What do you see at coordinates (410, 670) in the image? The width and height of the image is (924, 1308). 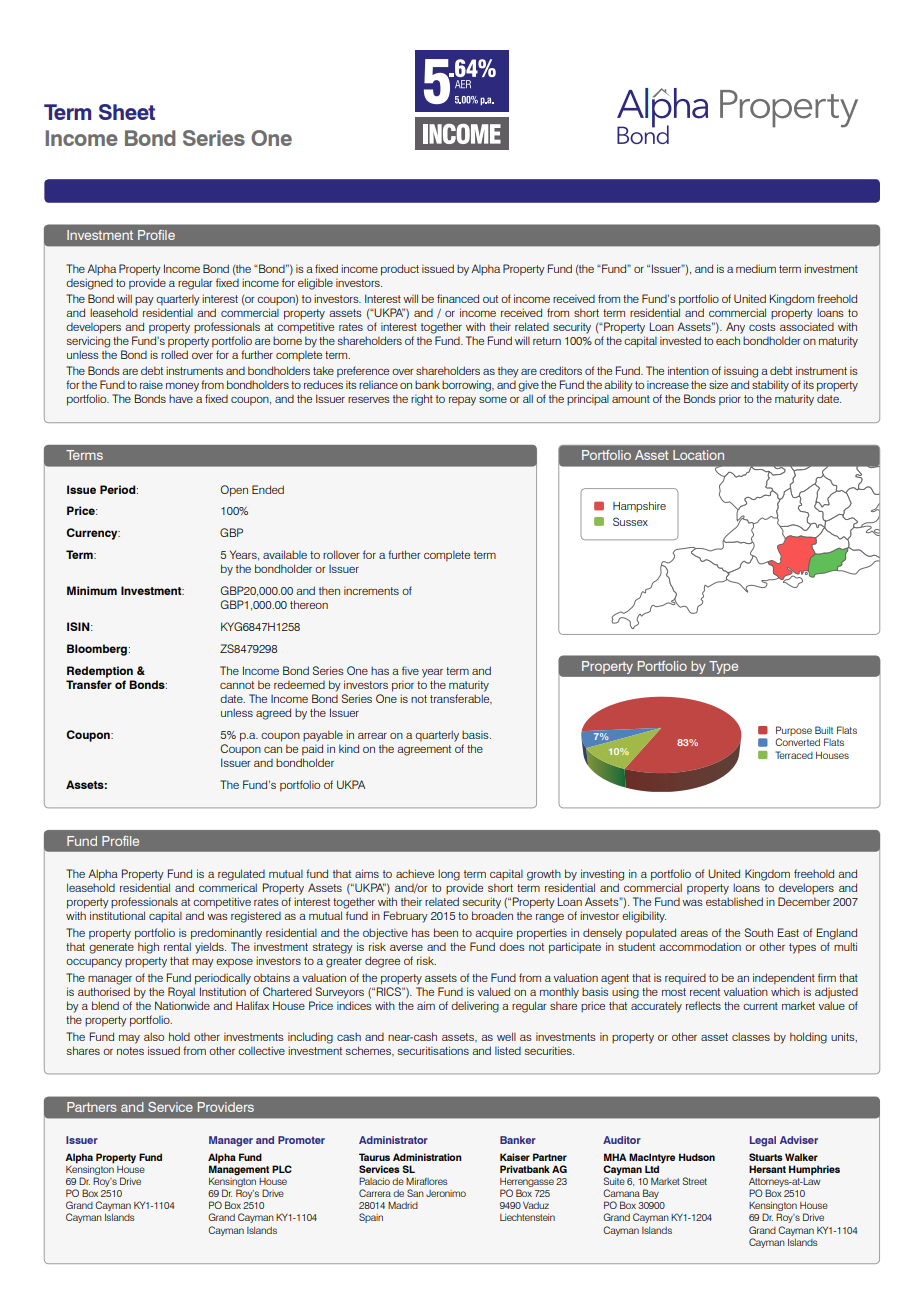 I see `five` at bounding box center [410, 670].
